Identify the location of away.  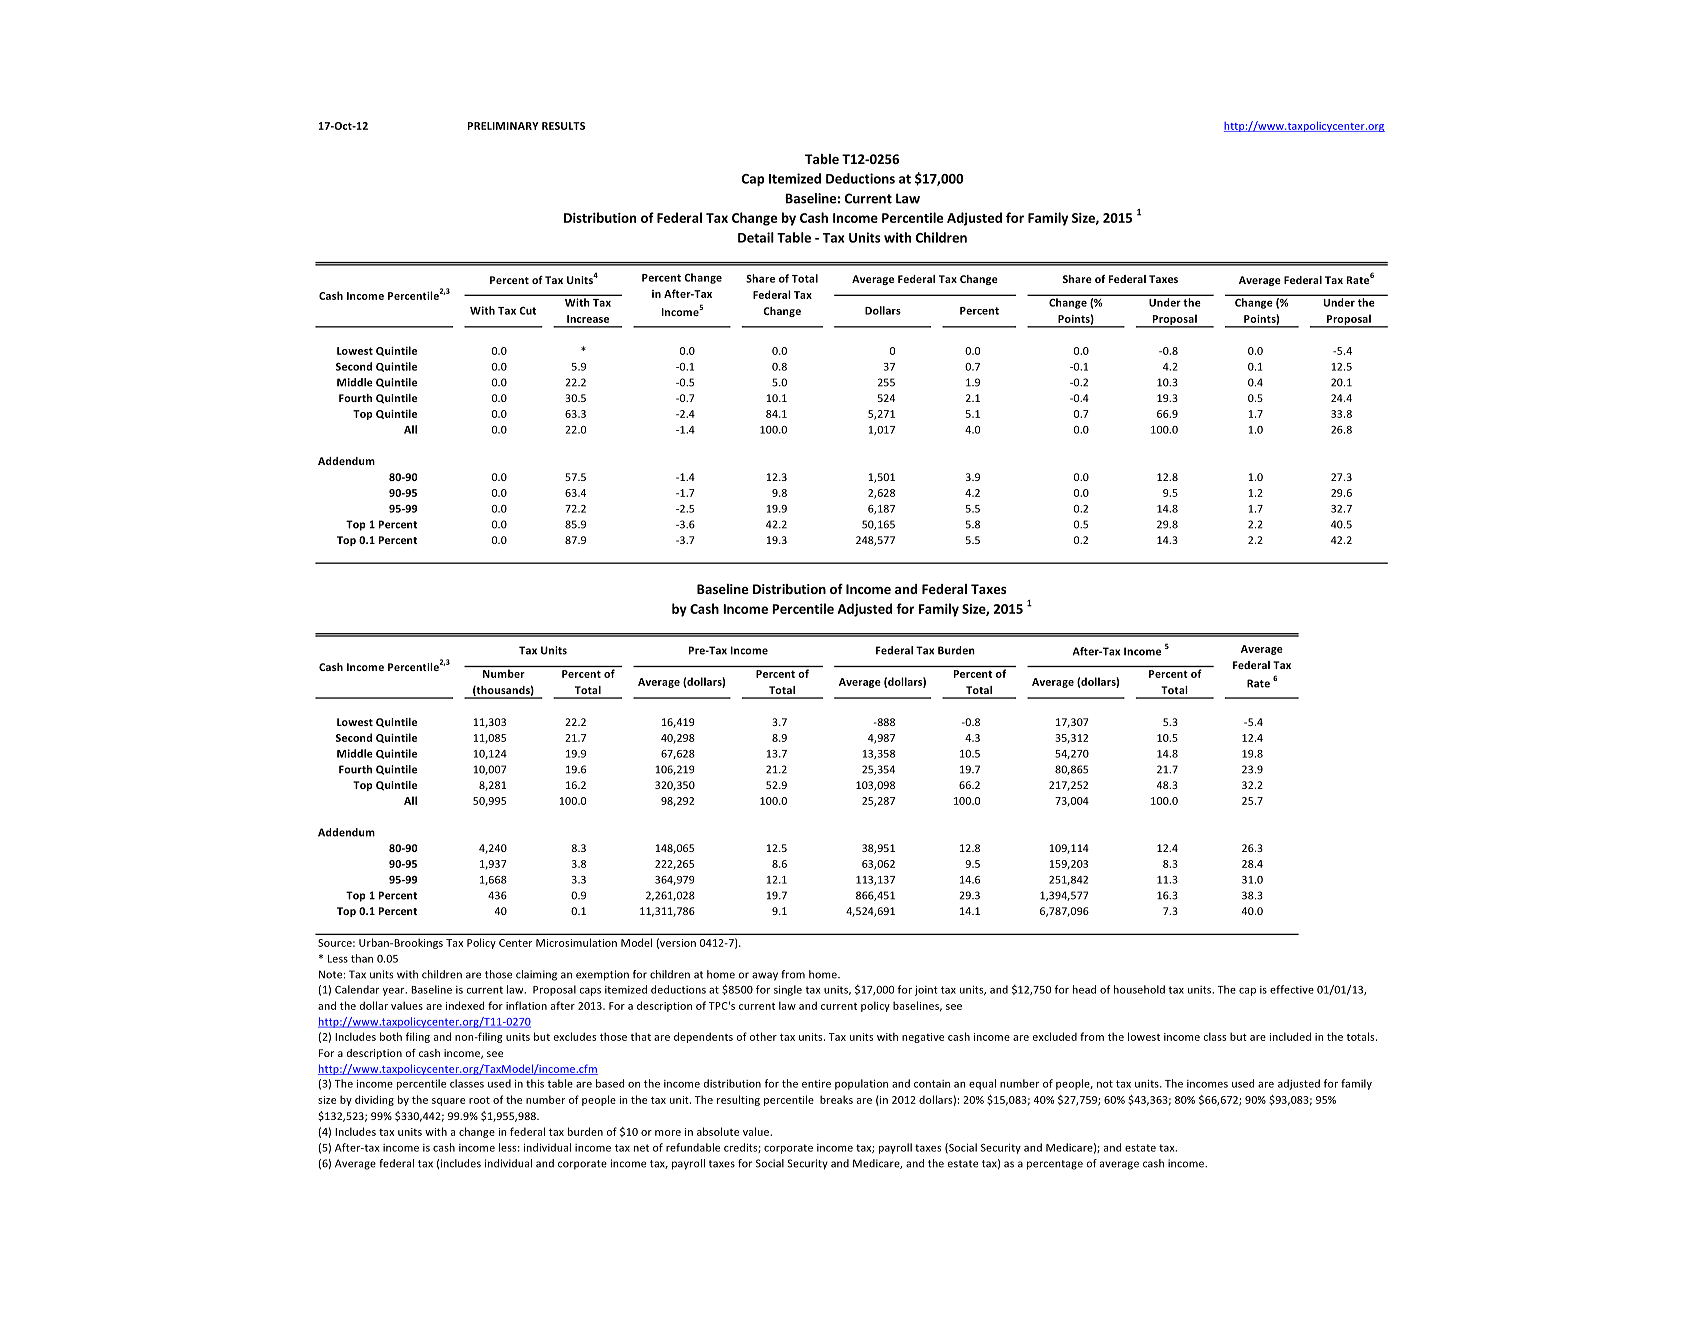
(765, 976).
